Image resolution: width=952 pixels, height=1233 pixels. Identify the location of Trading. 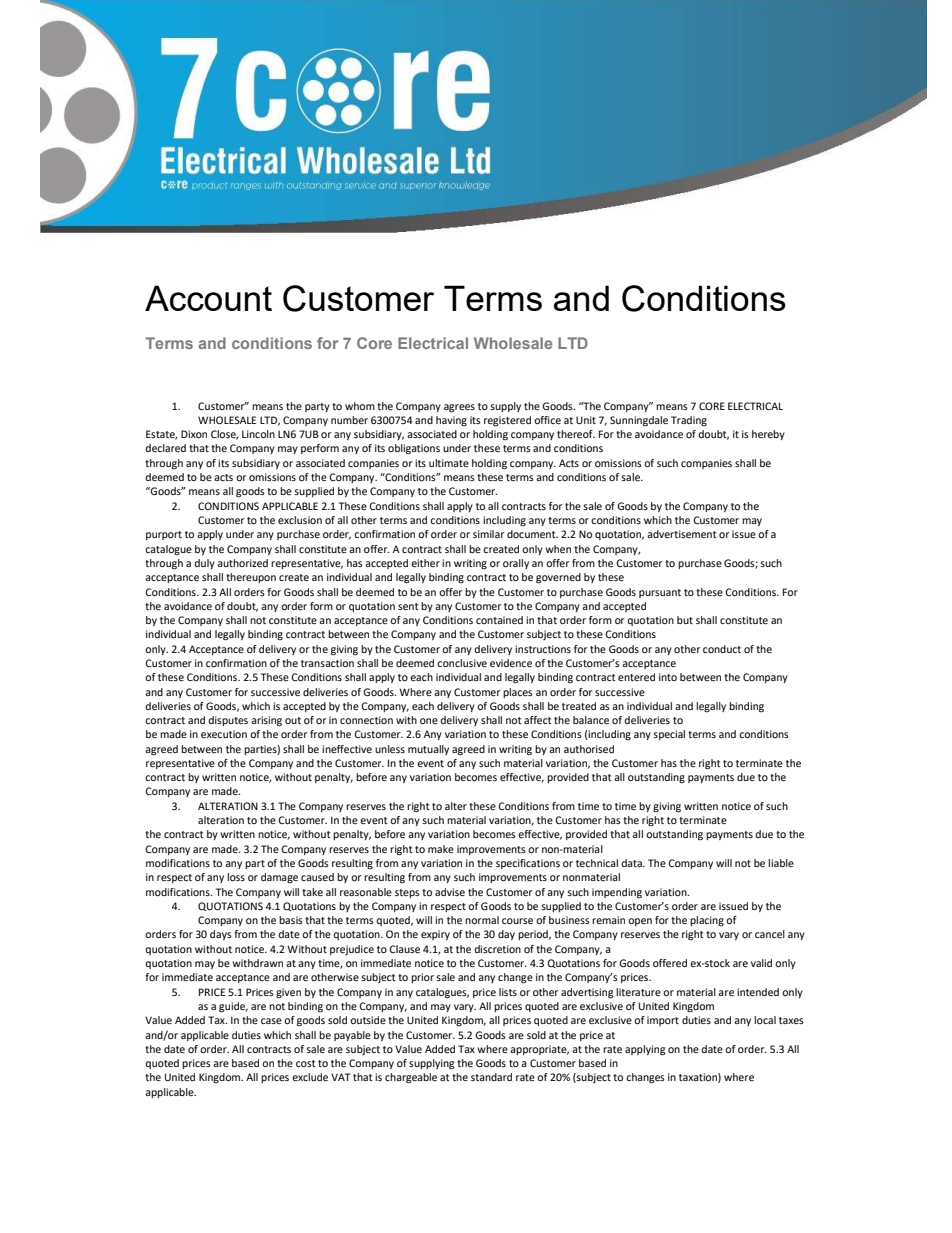
(689, 421).
